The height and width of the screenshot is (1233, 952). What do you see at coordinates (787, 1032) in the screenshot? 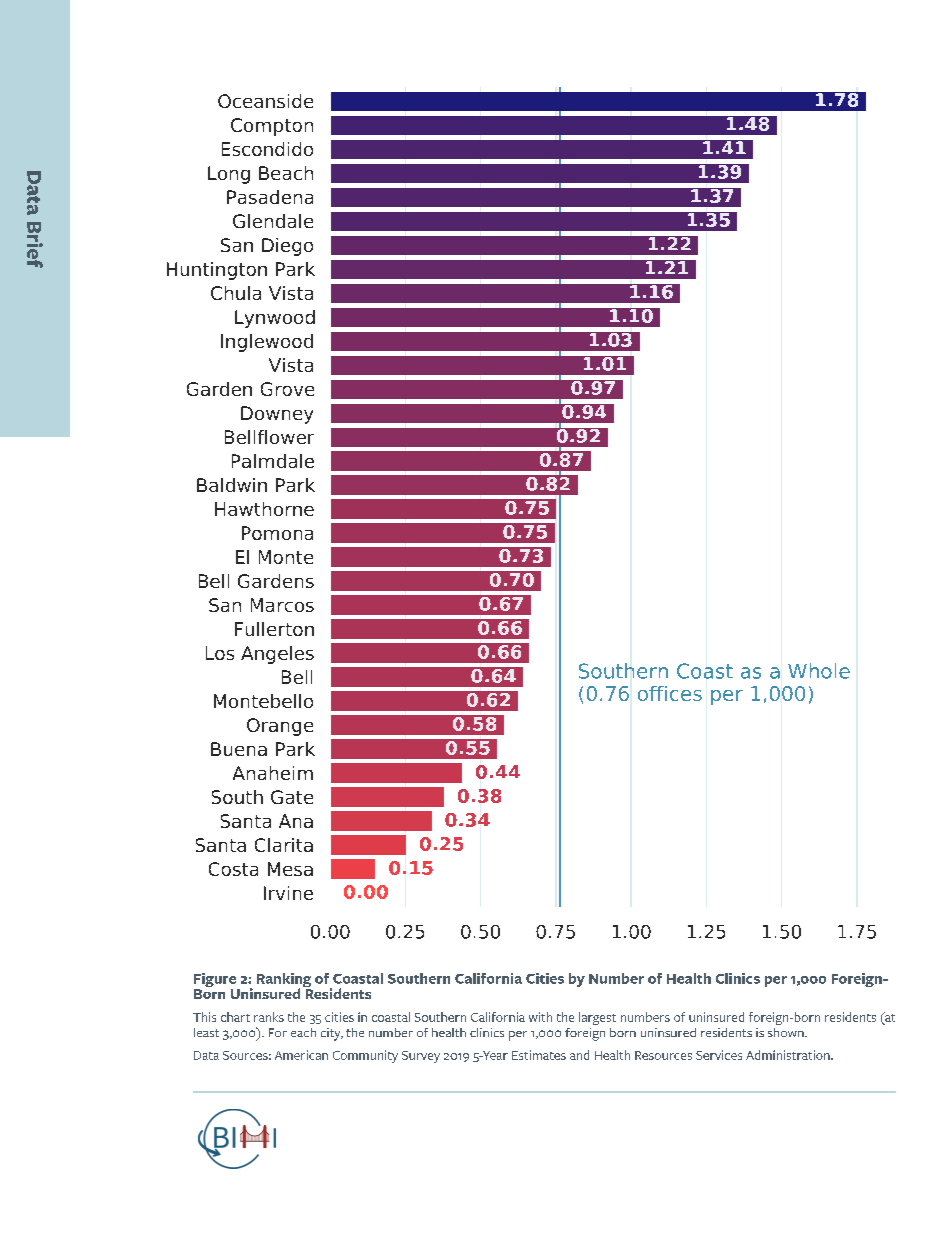
I see `shown` at bounding box center [787, 1032].
